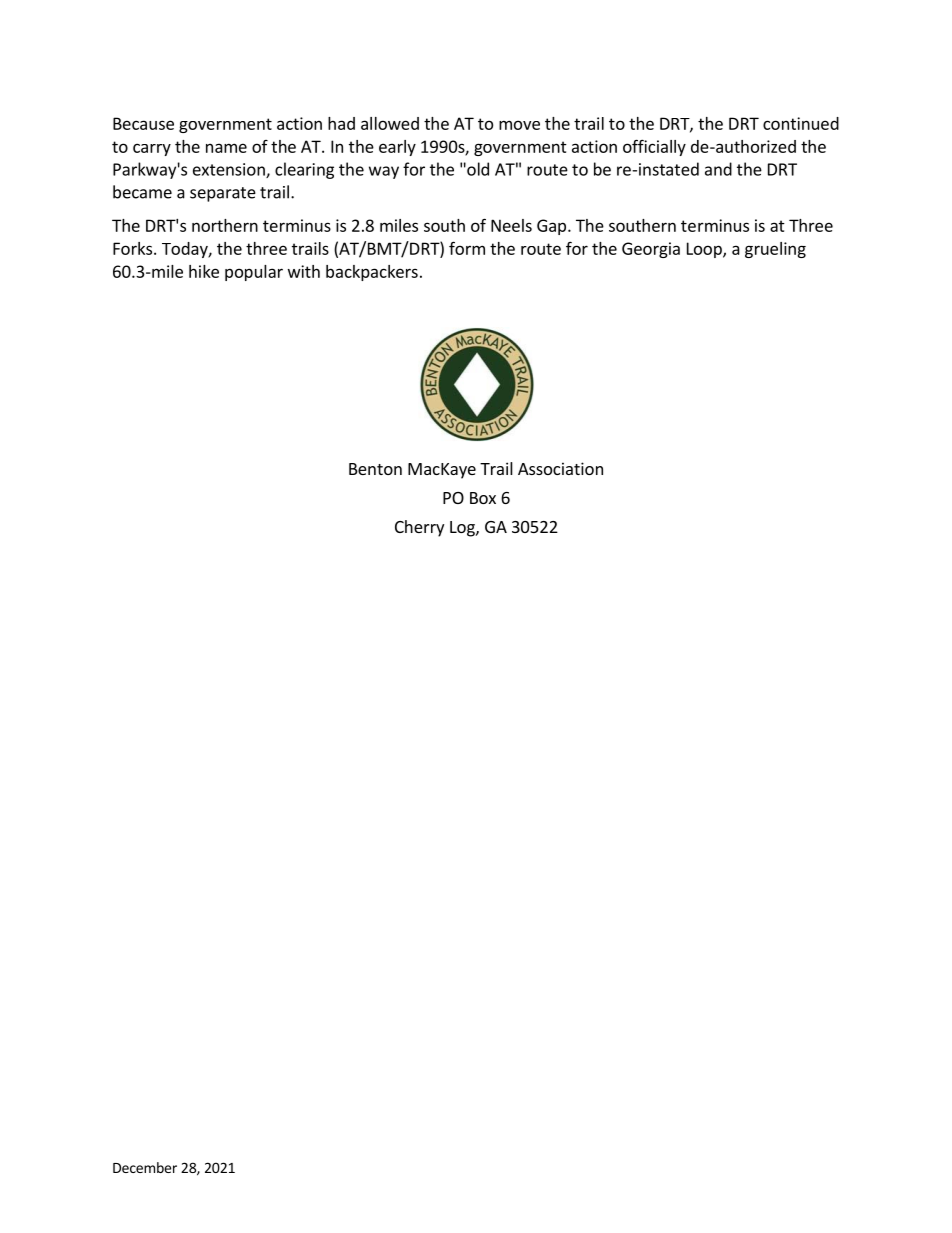 This page has height=1233, width=952. What do you see at coordinates (375, 469) in the page?
I see `Benton` at bounding box center [375, 469].
